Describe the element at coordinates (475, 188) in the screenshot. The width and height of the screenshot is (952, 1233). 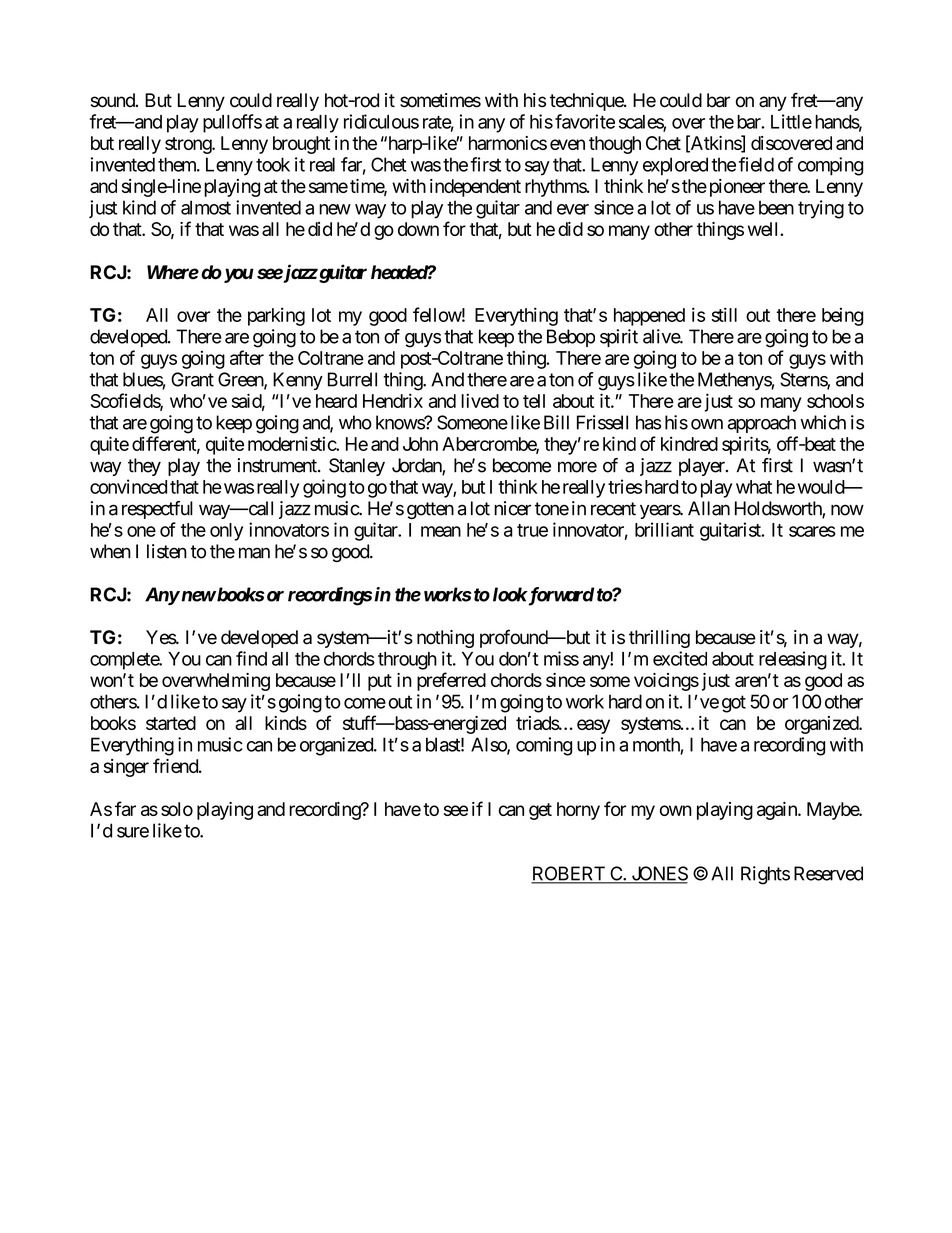
I see `independent` at that location.
